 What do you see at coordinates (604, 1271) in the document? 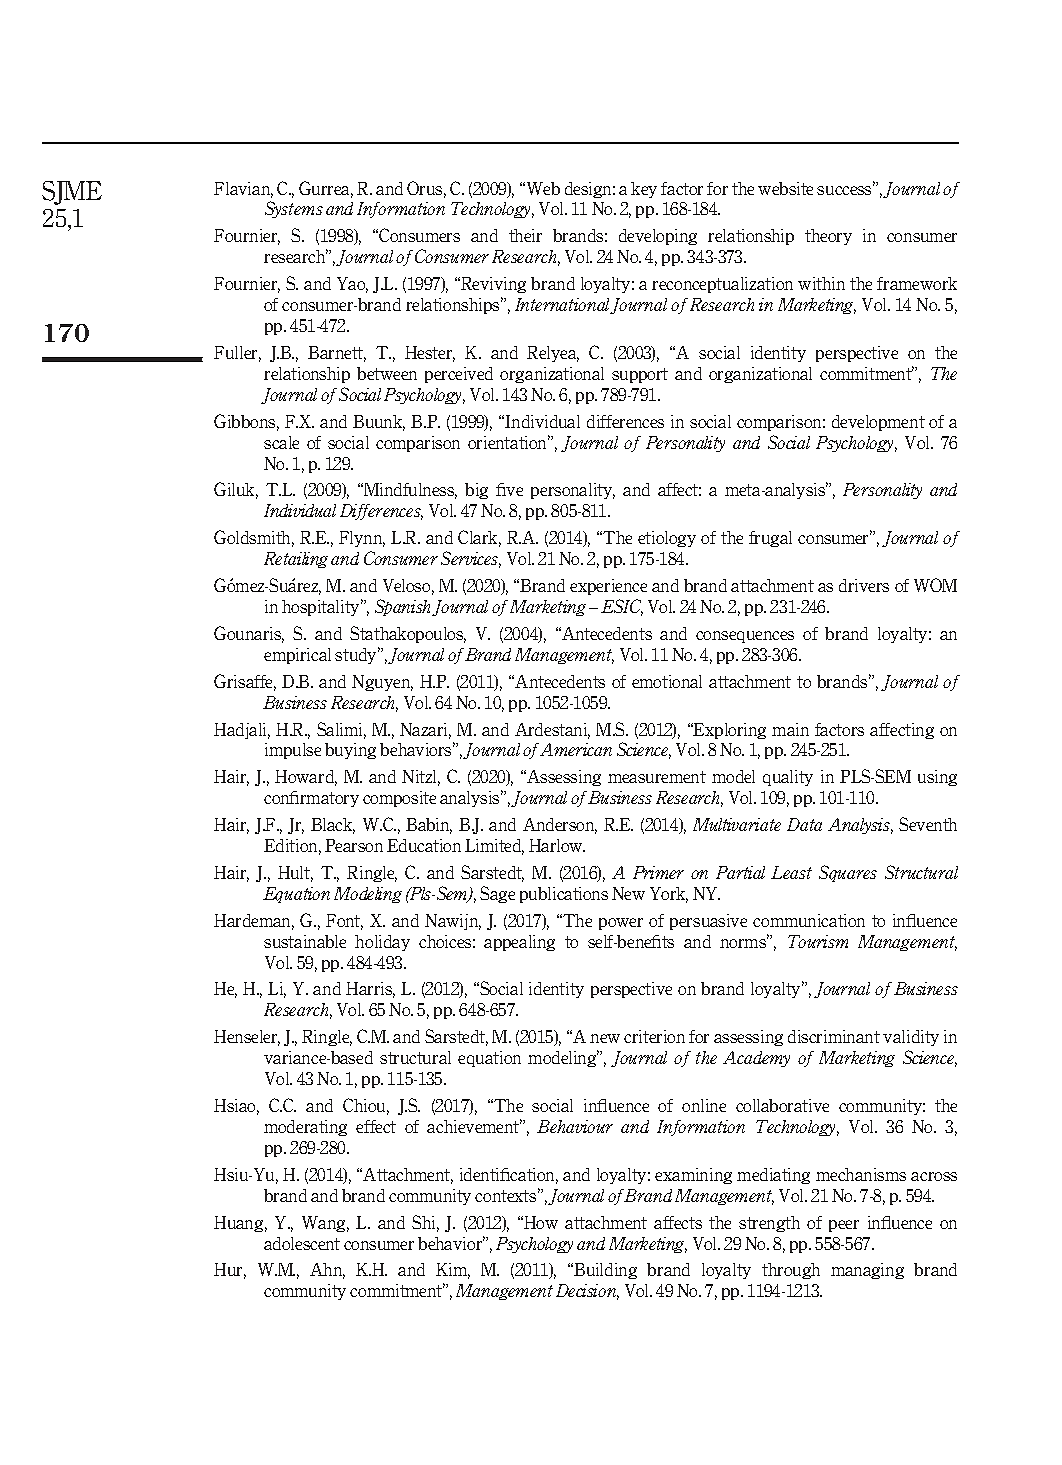
I see `Building` at bounding box center [604, 1271].
